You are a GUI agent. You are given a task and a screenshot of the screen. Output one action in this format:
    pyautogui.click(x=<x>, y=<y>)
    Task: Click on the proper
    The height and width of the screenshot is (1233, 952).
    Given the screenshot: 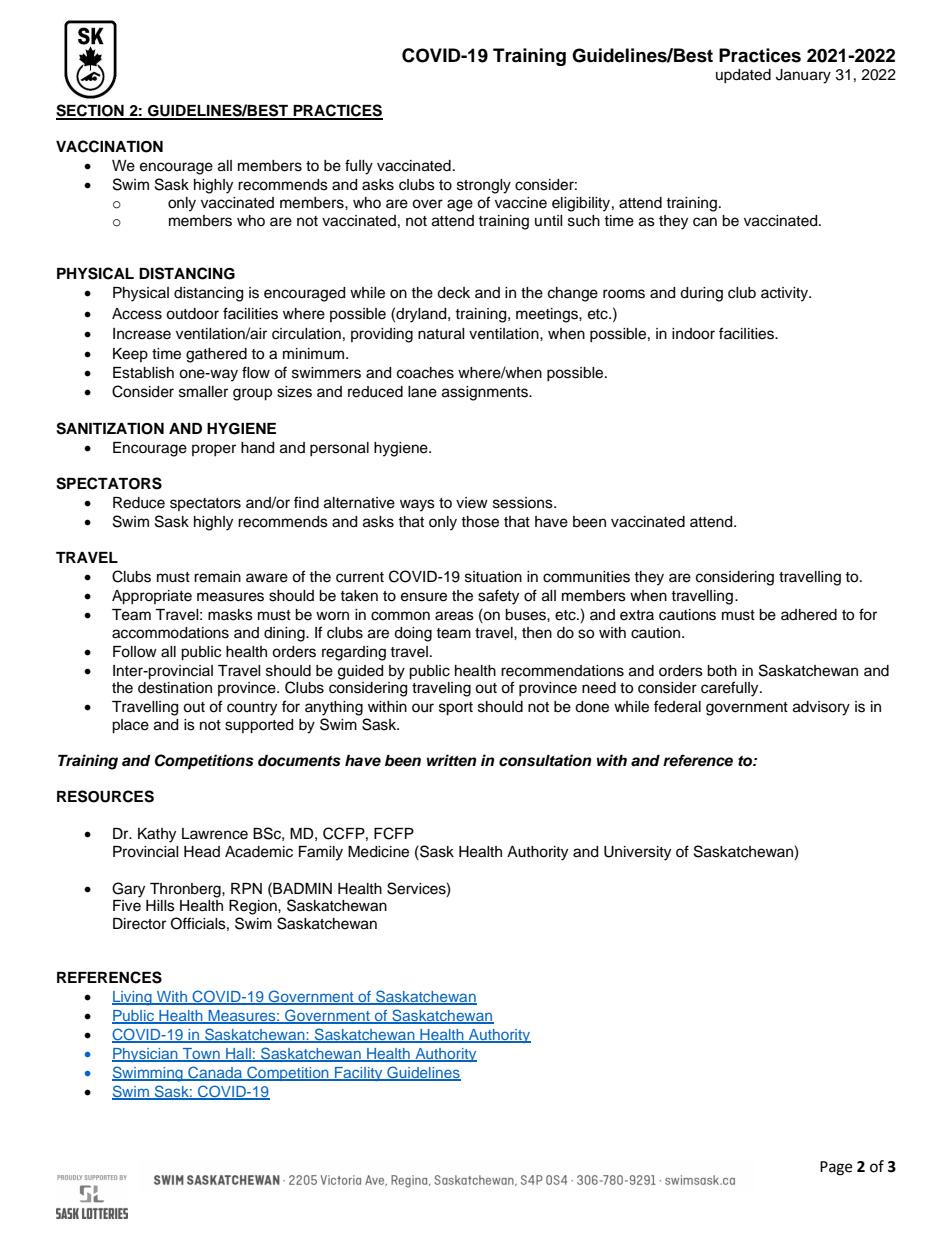 What is the action you would take?
    pyautogui.click(x=214, y=450)
